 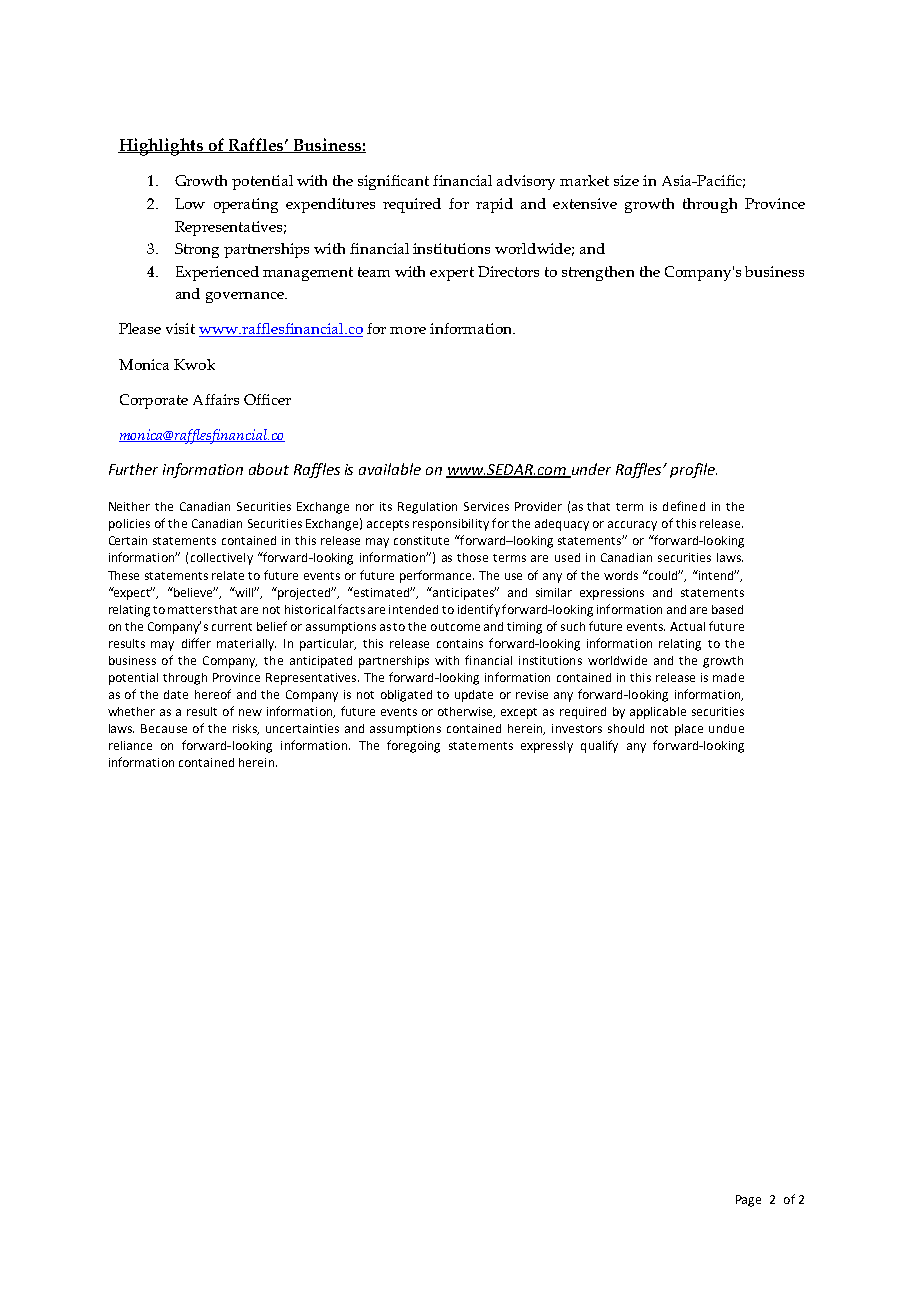 What do you see at coordinates (190, 203) in the screenshot?
I see `Low` at bounding box center [190, 203].
